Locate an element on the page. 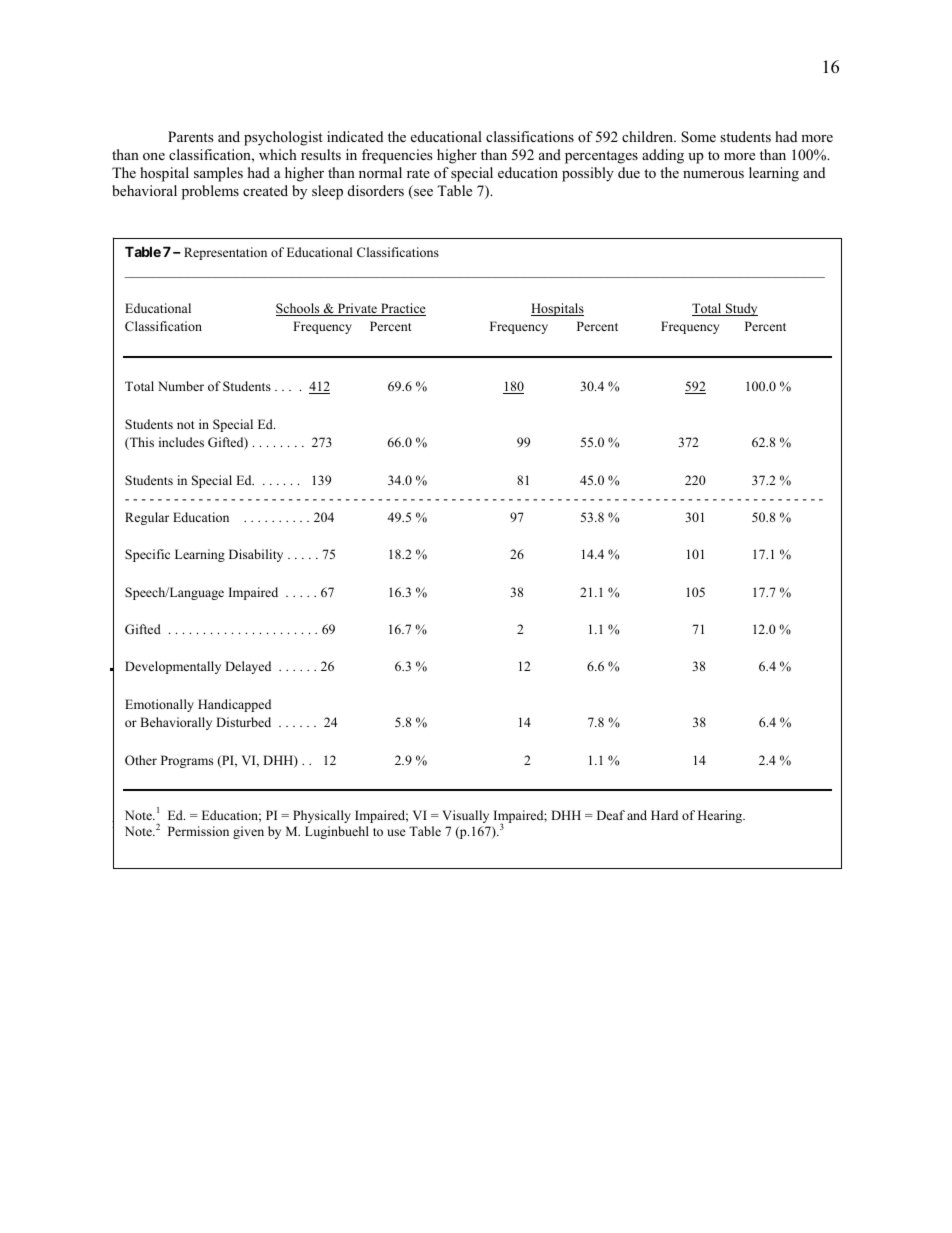 The height and width of the page is (1233, 952). Hard is located at coordinates (664, 815).
